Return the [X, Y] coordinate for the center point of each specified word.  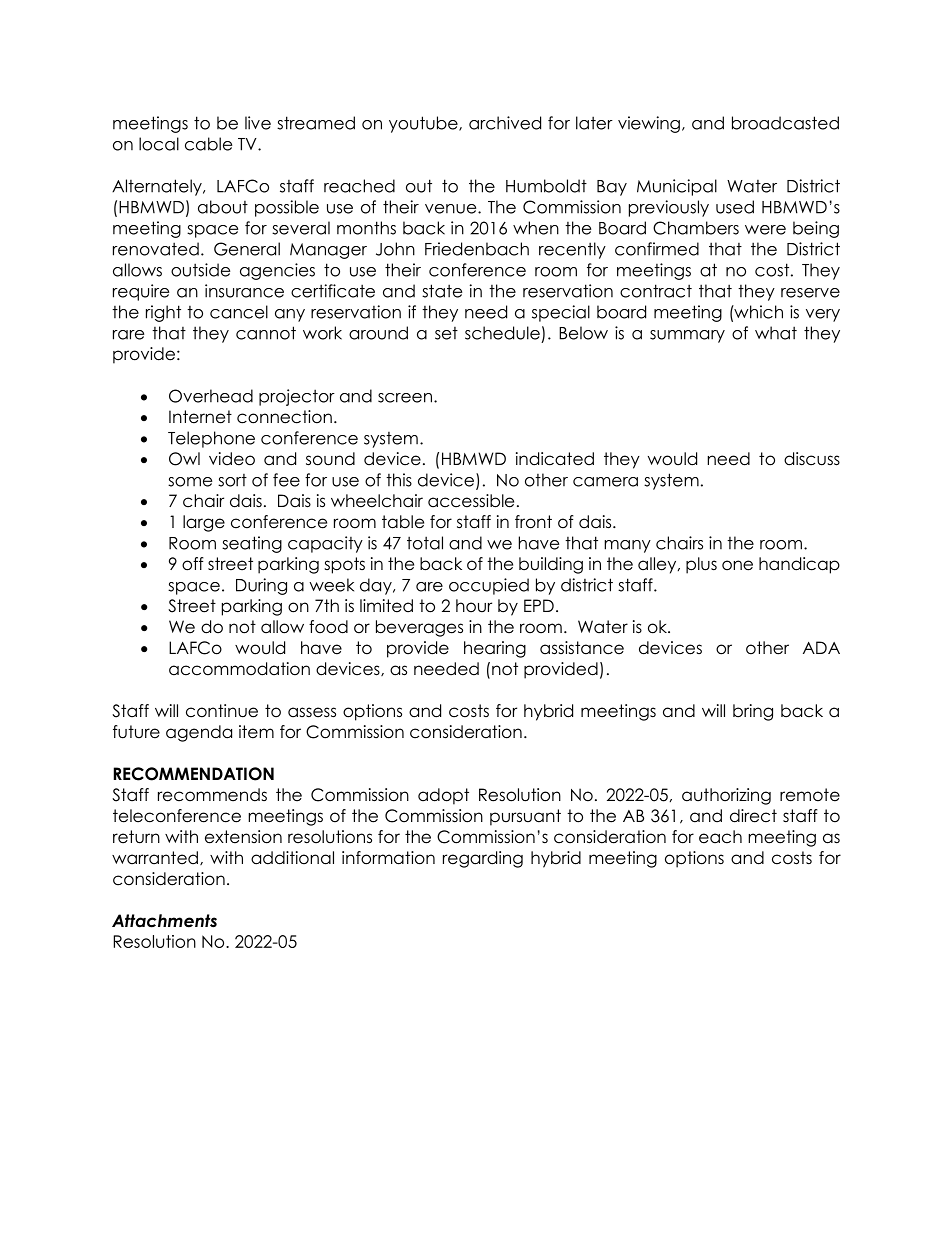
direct [753, 816]
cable [208, 144]
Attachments [164, 921]
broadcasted [785, 123]
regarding [483, 859]
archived [505, 123]
